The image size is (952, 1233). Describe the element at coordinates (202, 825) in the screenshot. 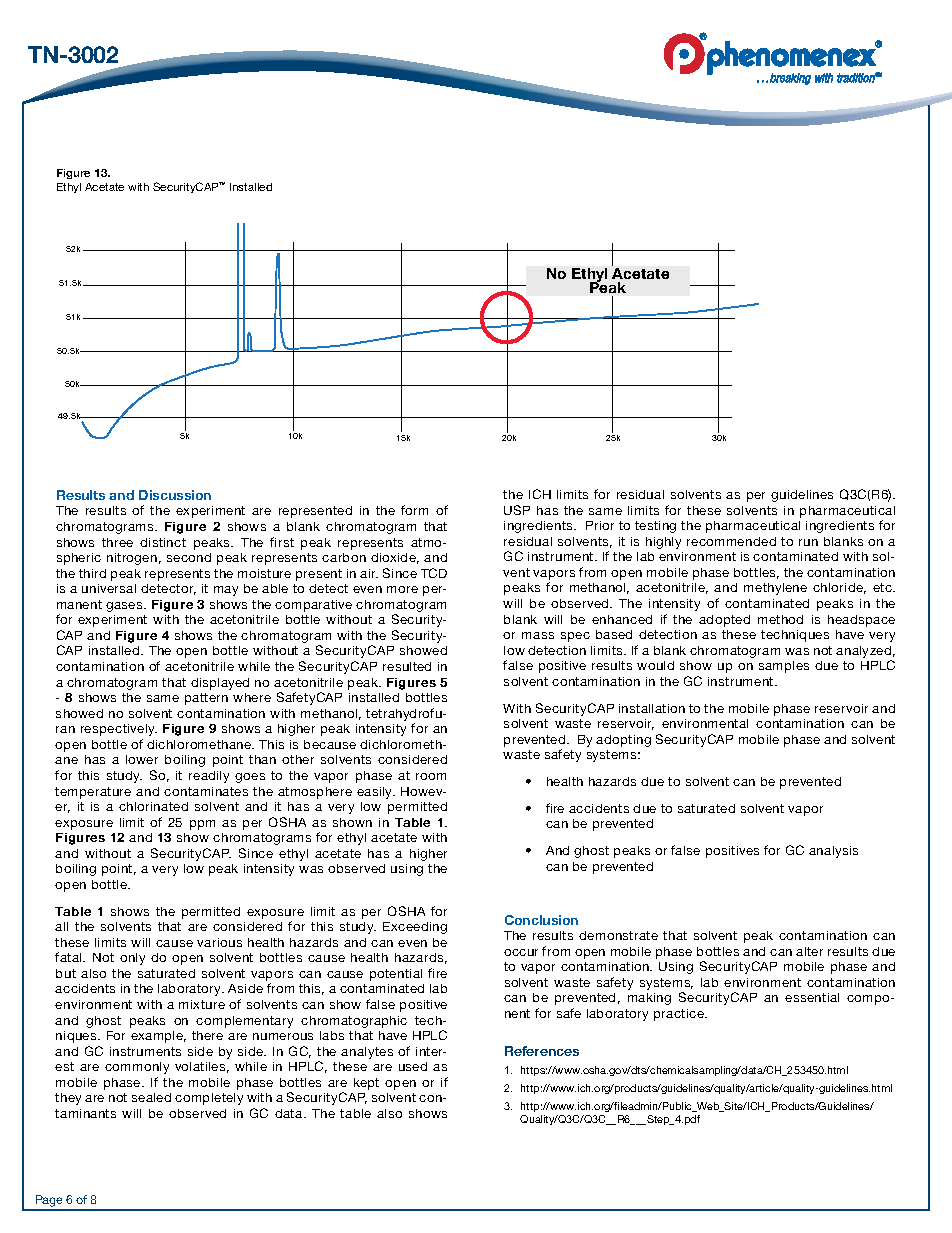

I see `ppm` at that location.
